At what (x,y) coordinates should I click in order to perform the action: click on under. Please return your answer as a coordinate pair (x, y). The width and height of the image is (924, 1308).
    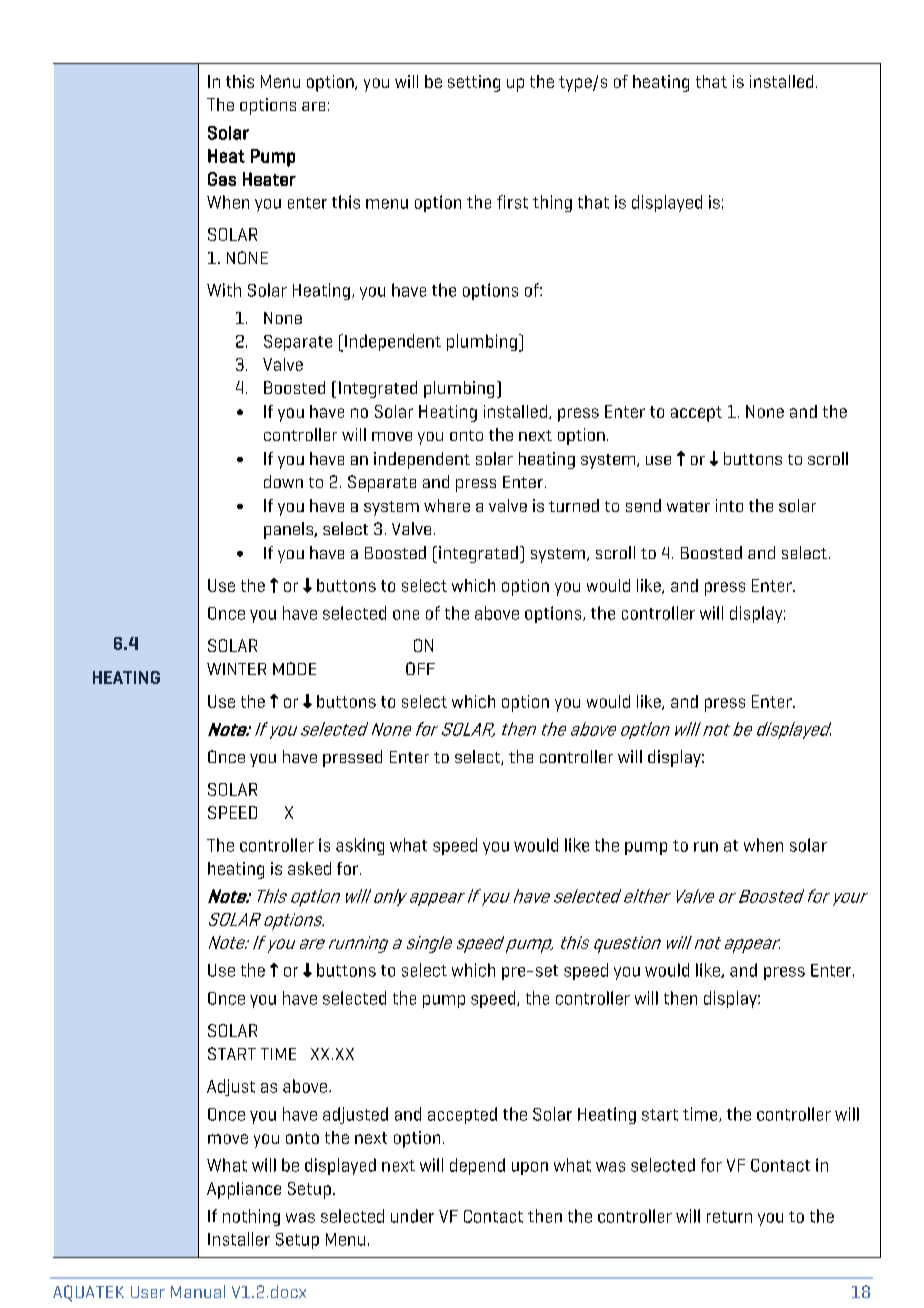
    Looking at the image, I should click on (412, 1216).
